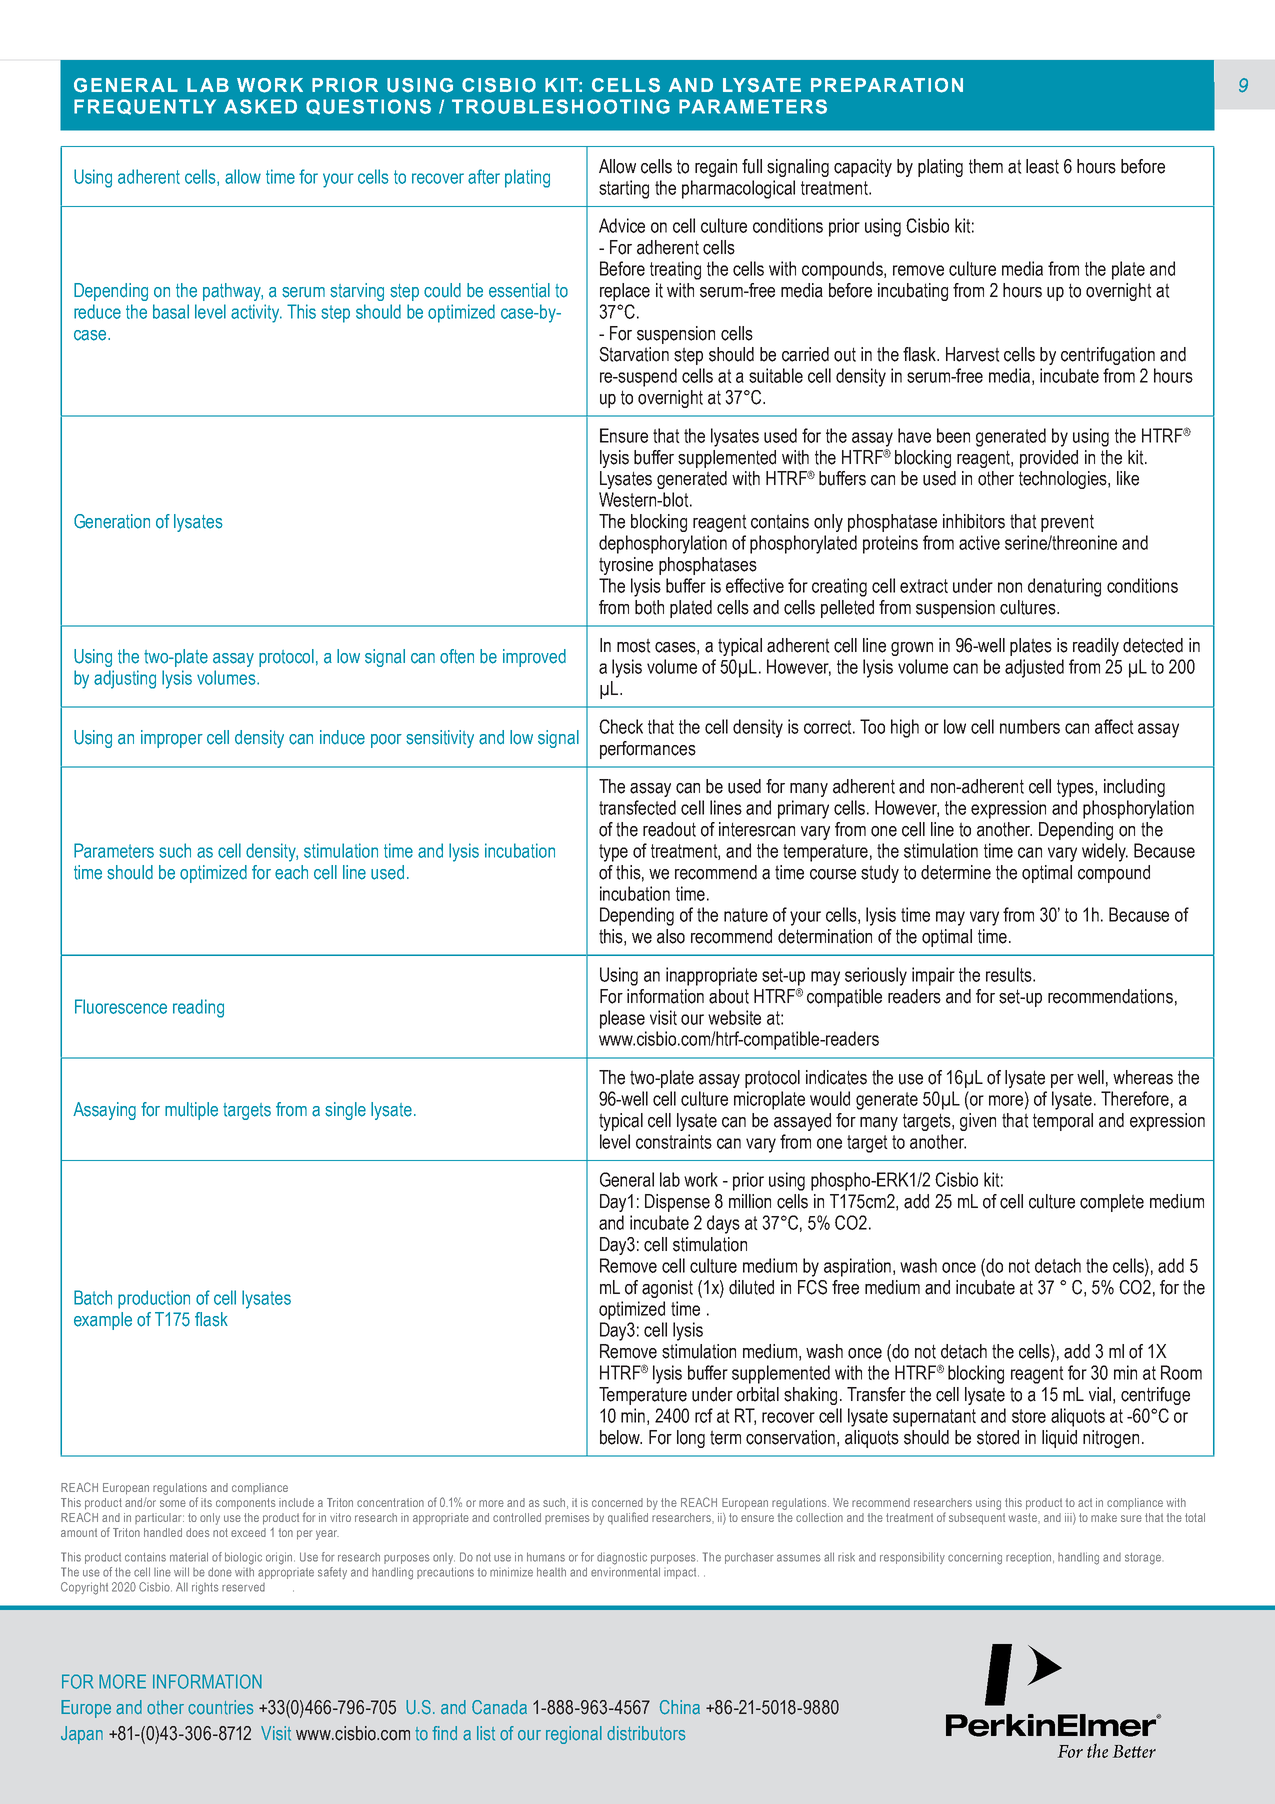 The height and width of the screenshot is (1804, 1275). I want to click on least, so click(1042, 166).
